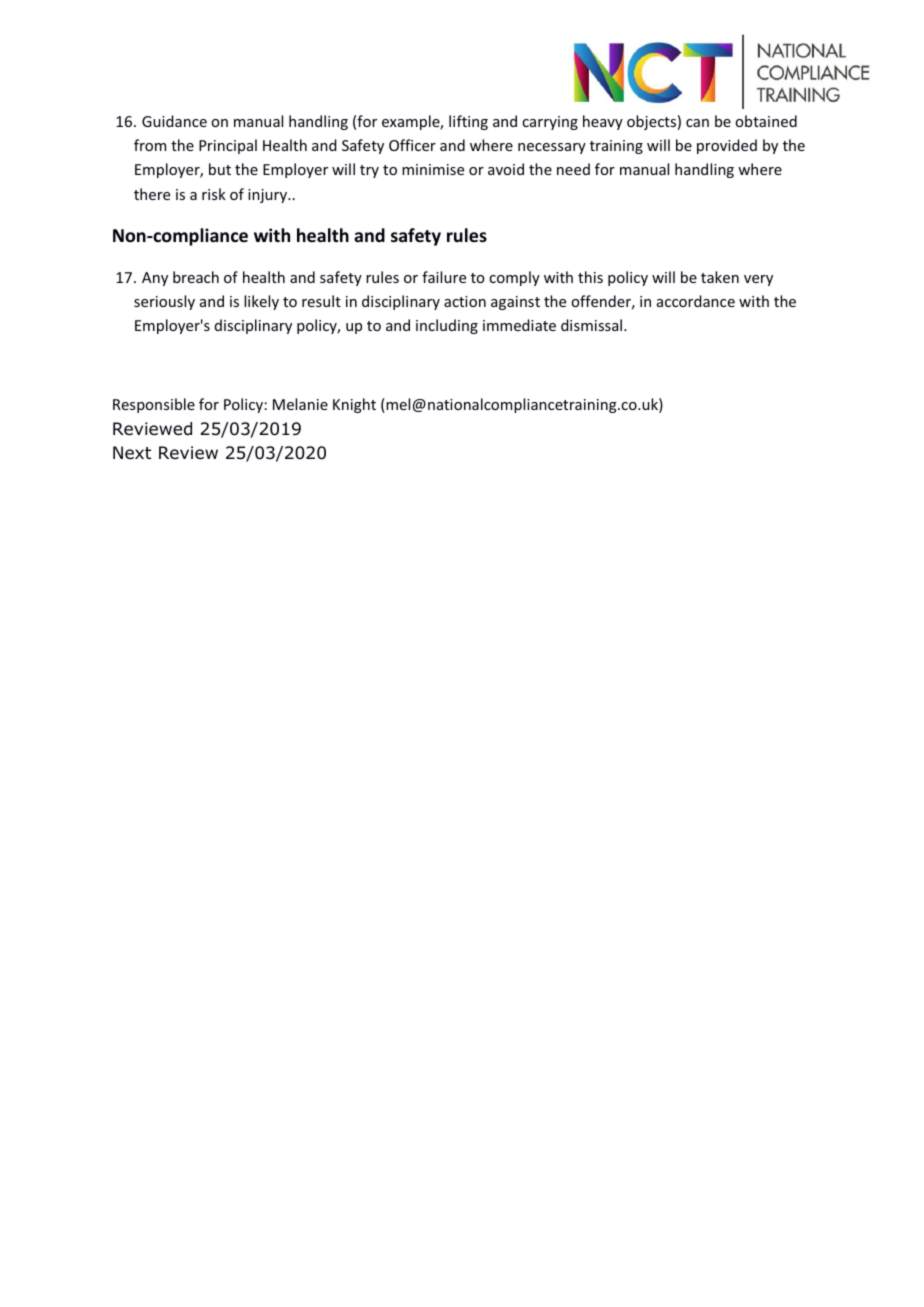 The width and height of the image is (924, 1307). I want to click on Responsible, so click(154, 405).
